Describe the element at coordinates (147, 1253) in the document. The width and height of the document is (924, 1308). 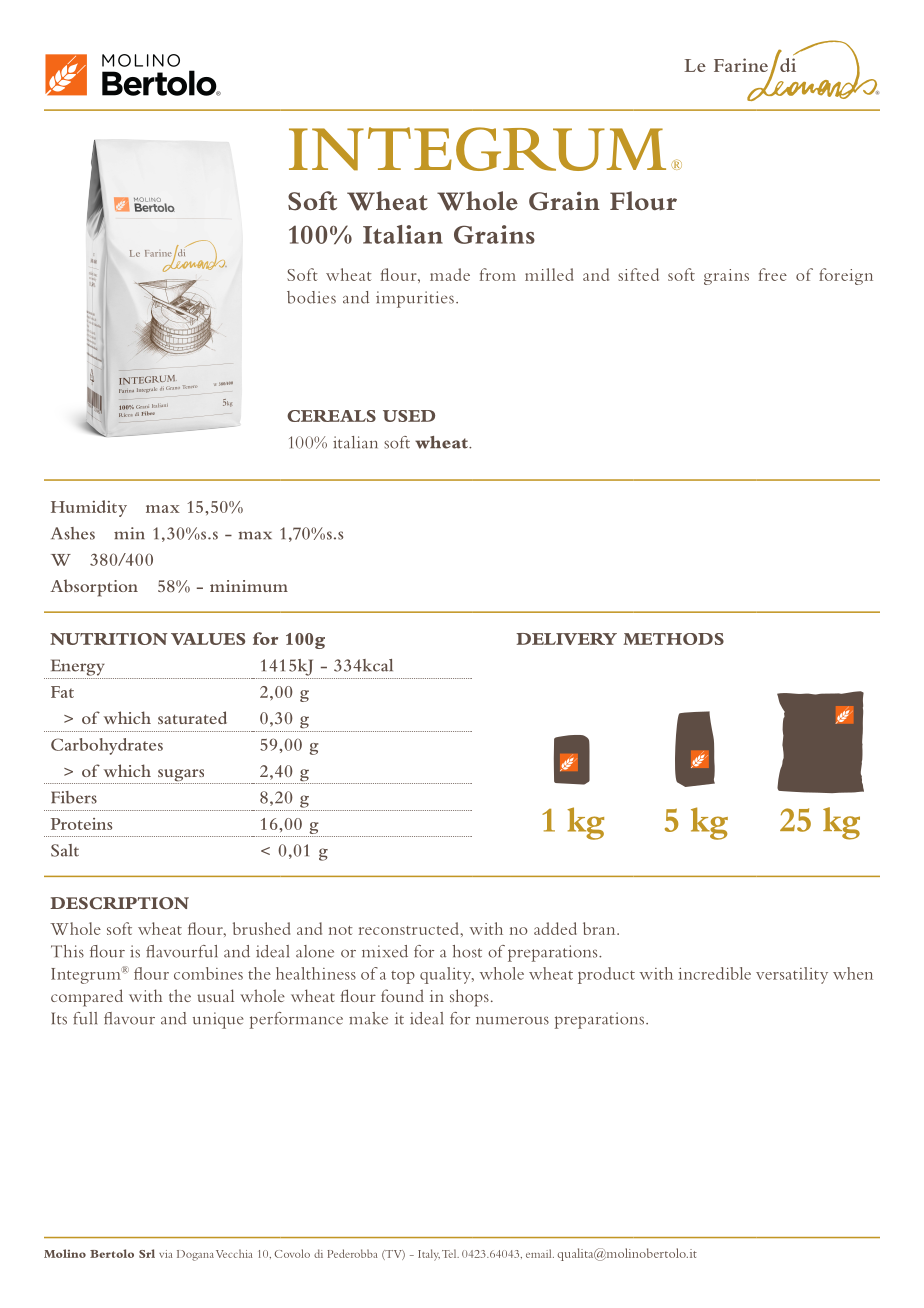
I see `Srl` at that location.
